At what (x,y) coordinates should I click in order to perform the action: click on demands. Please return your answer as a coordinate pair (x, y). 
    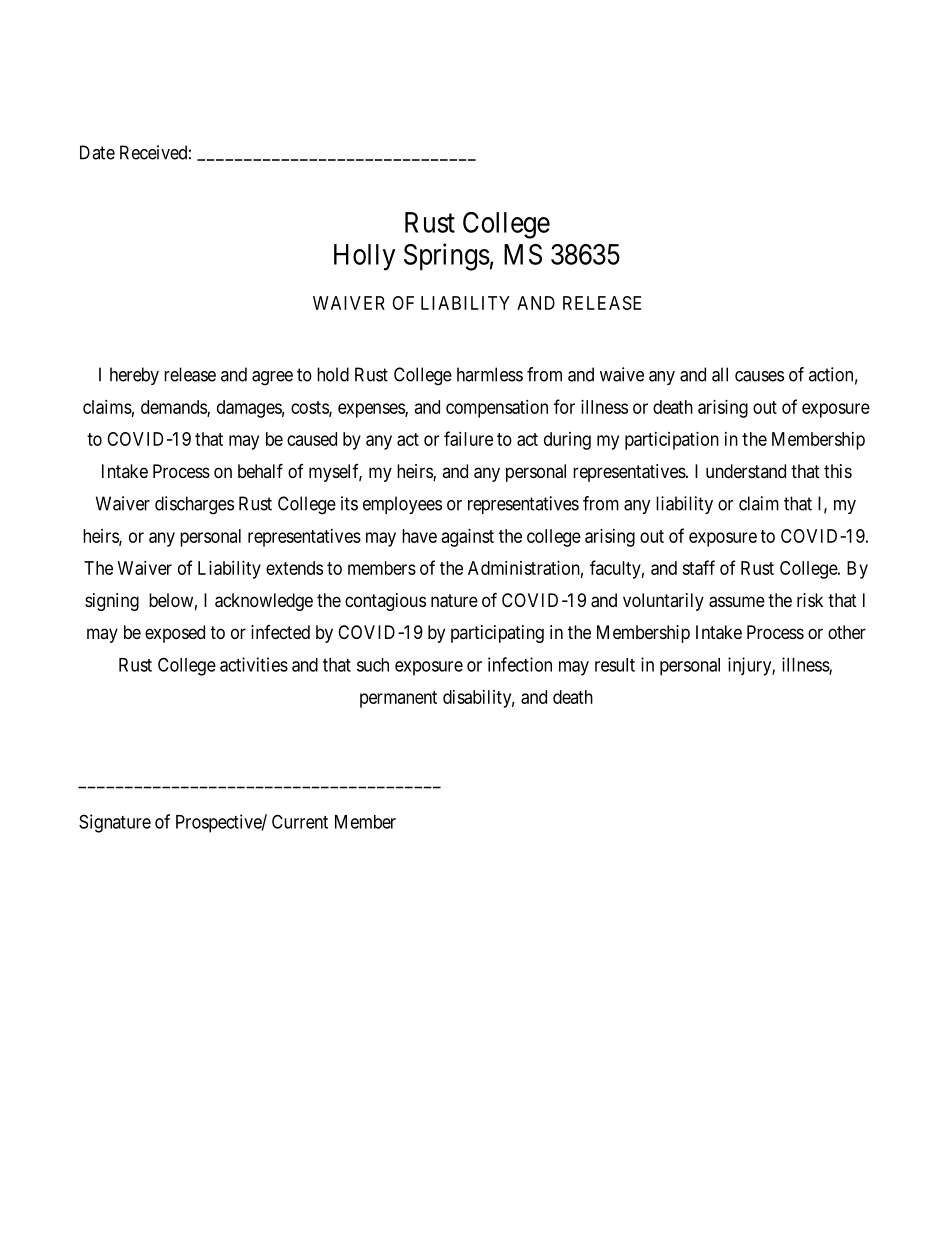
    Looking at the image, I should click on (174, 408).
